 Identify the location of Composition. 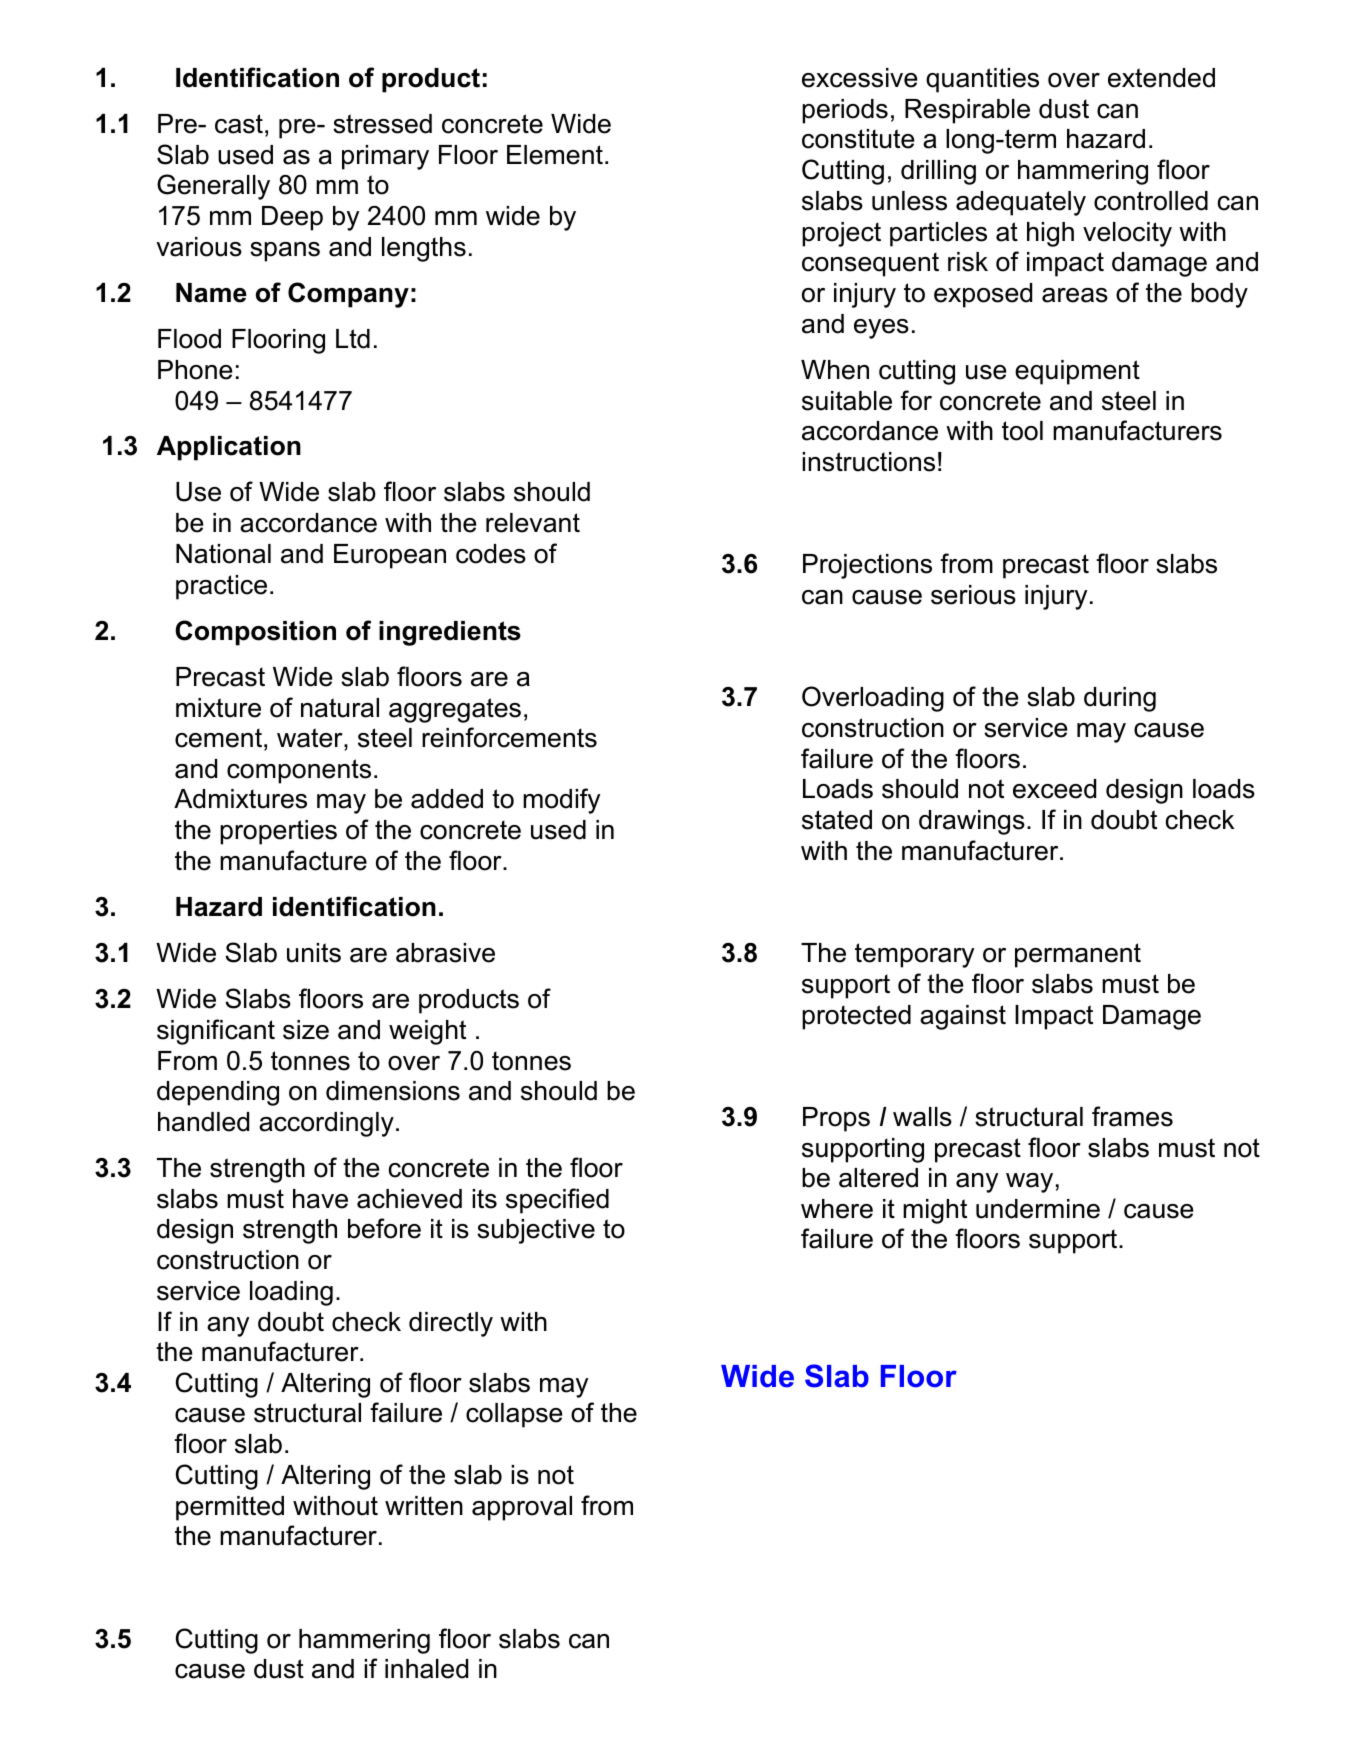
(255, 633).
